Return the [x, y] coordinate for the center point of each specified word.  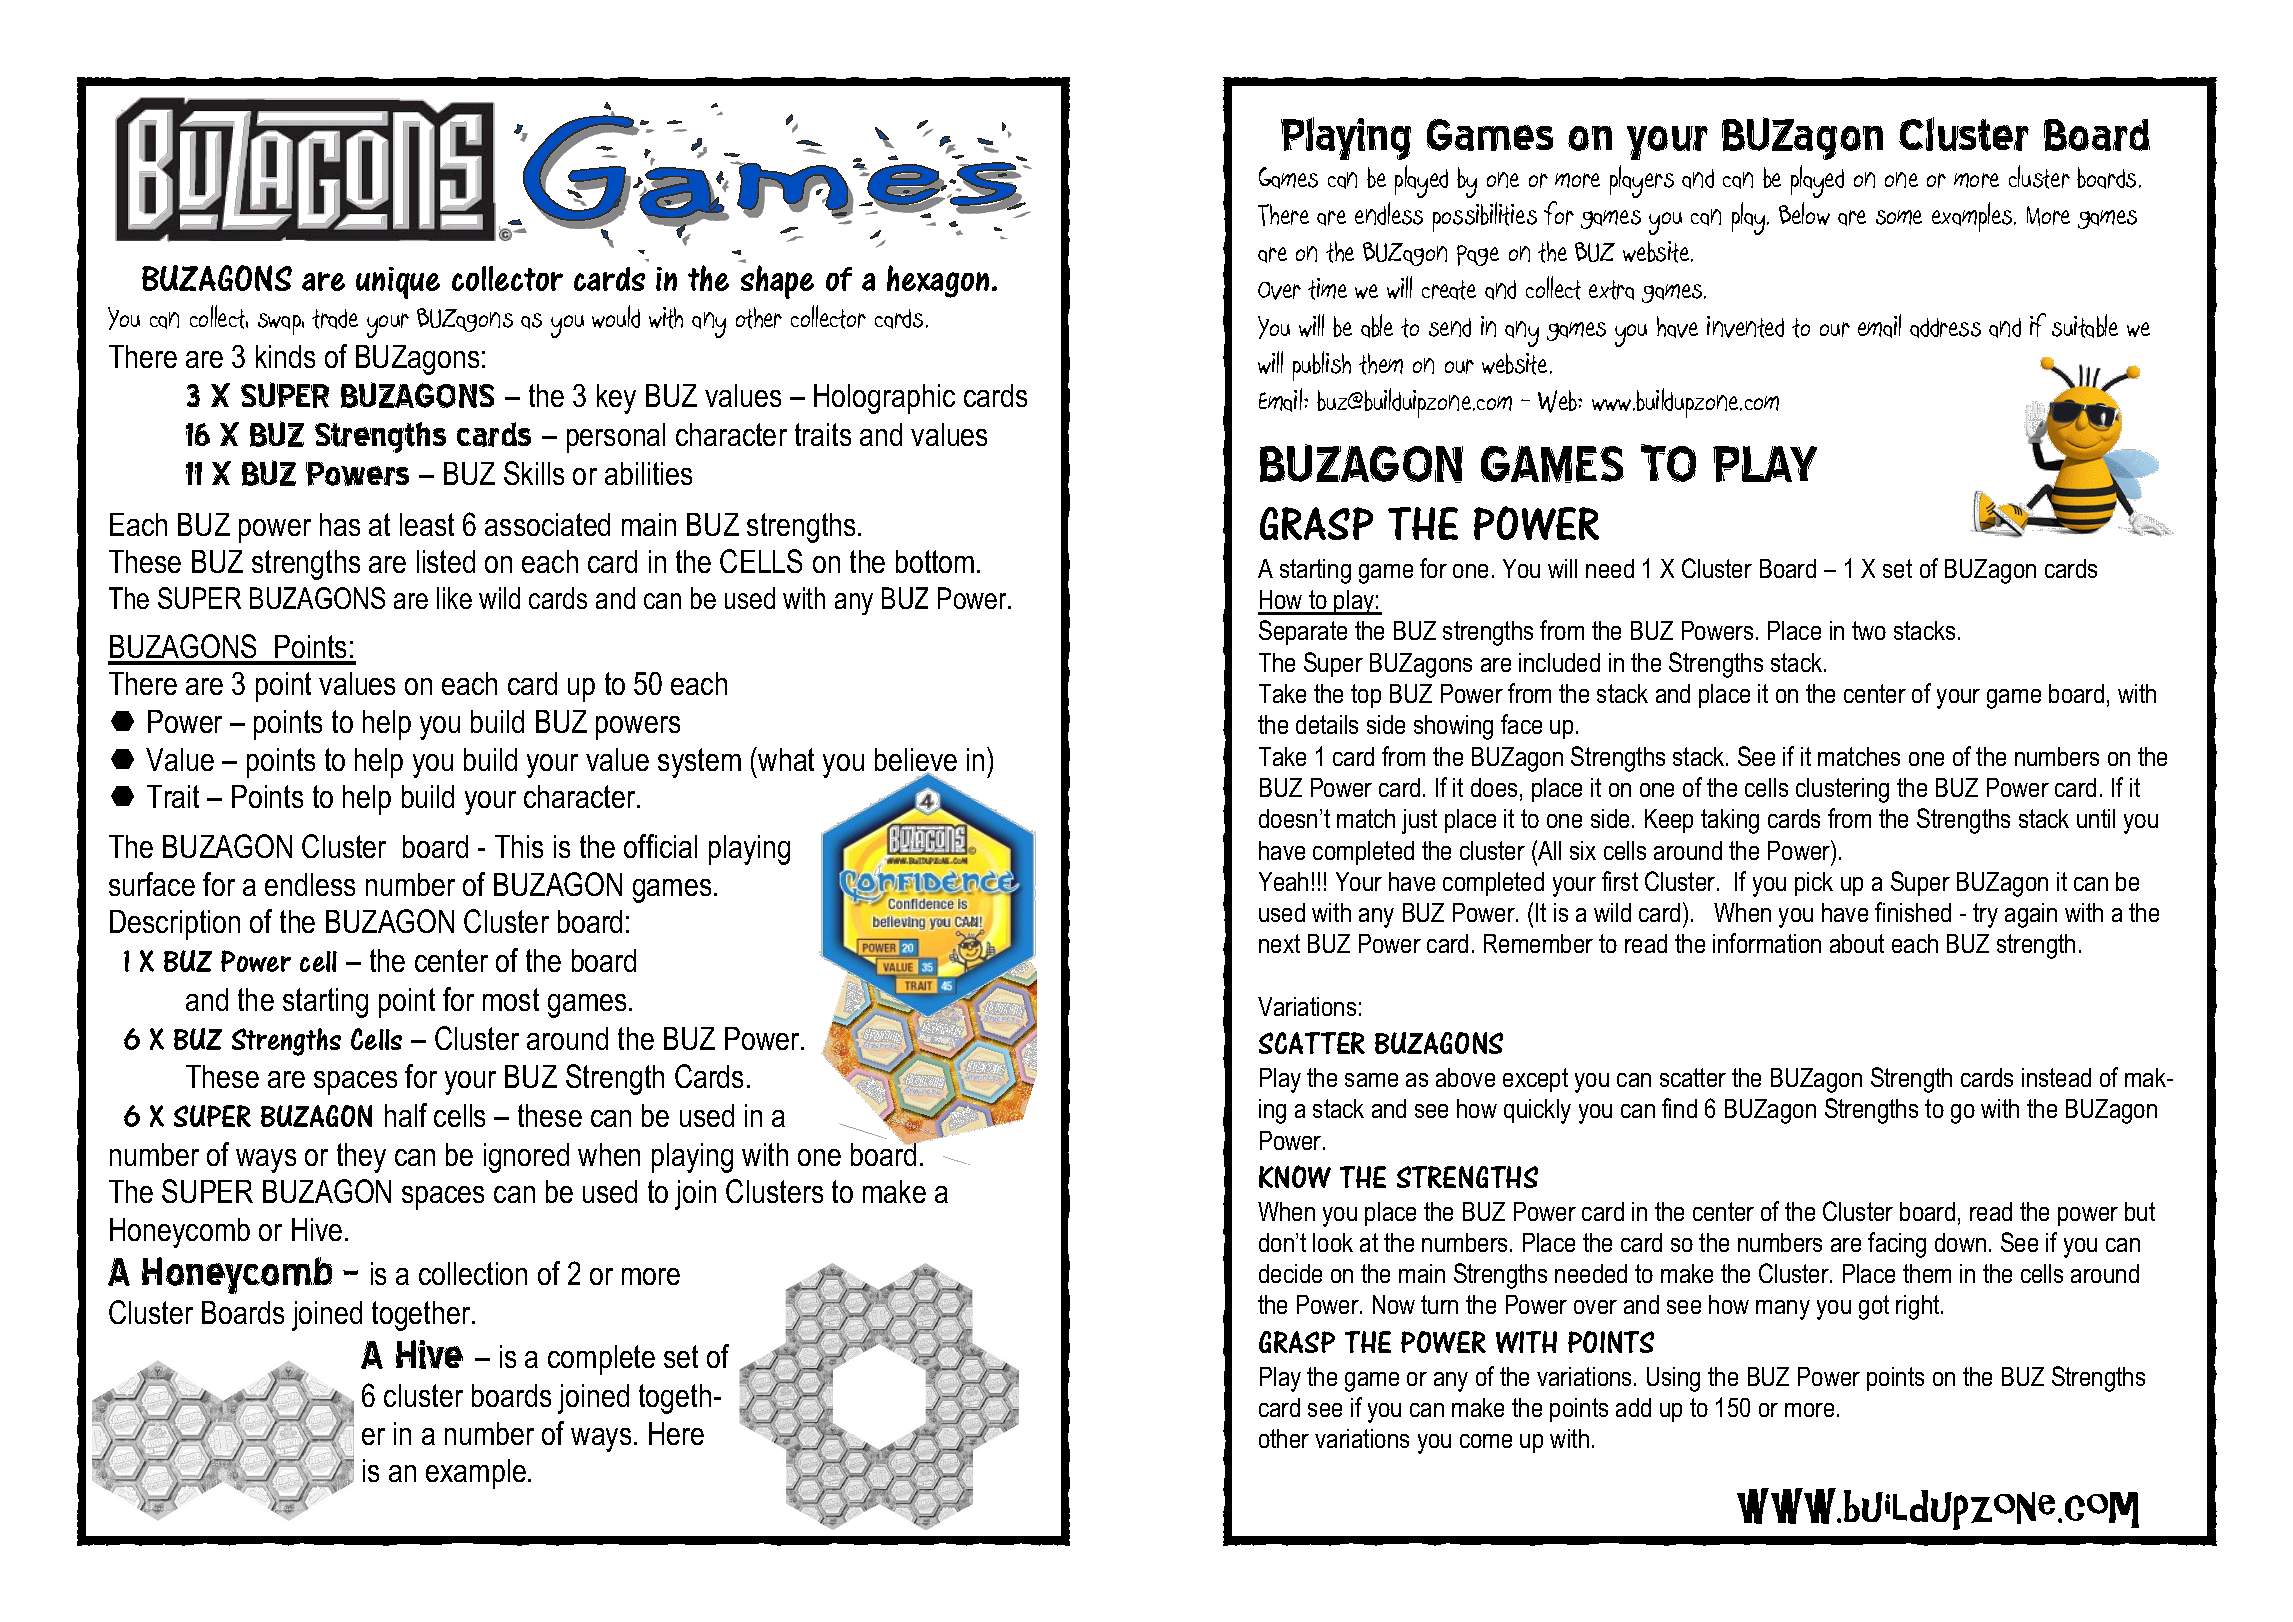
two [1869, 630]
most [511, 999]
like [454, 598]
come [1486, 1441]
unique [398, 283]
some [1899, 217]
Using [1673, 1379]
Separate [1303, 632]
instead [2056, 1077]
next [1279, 943]
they [361, 1158]
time [1327, 289]
